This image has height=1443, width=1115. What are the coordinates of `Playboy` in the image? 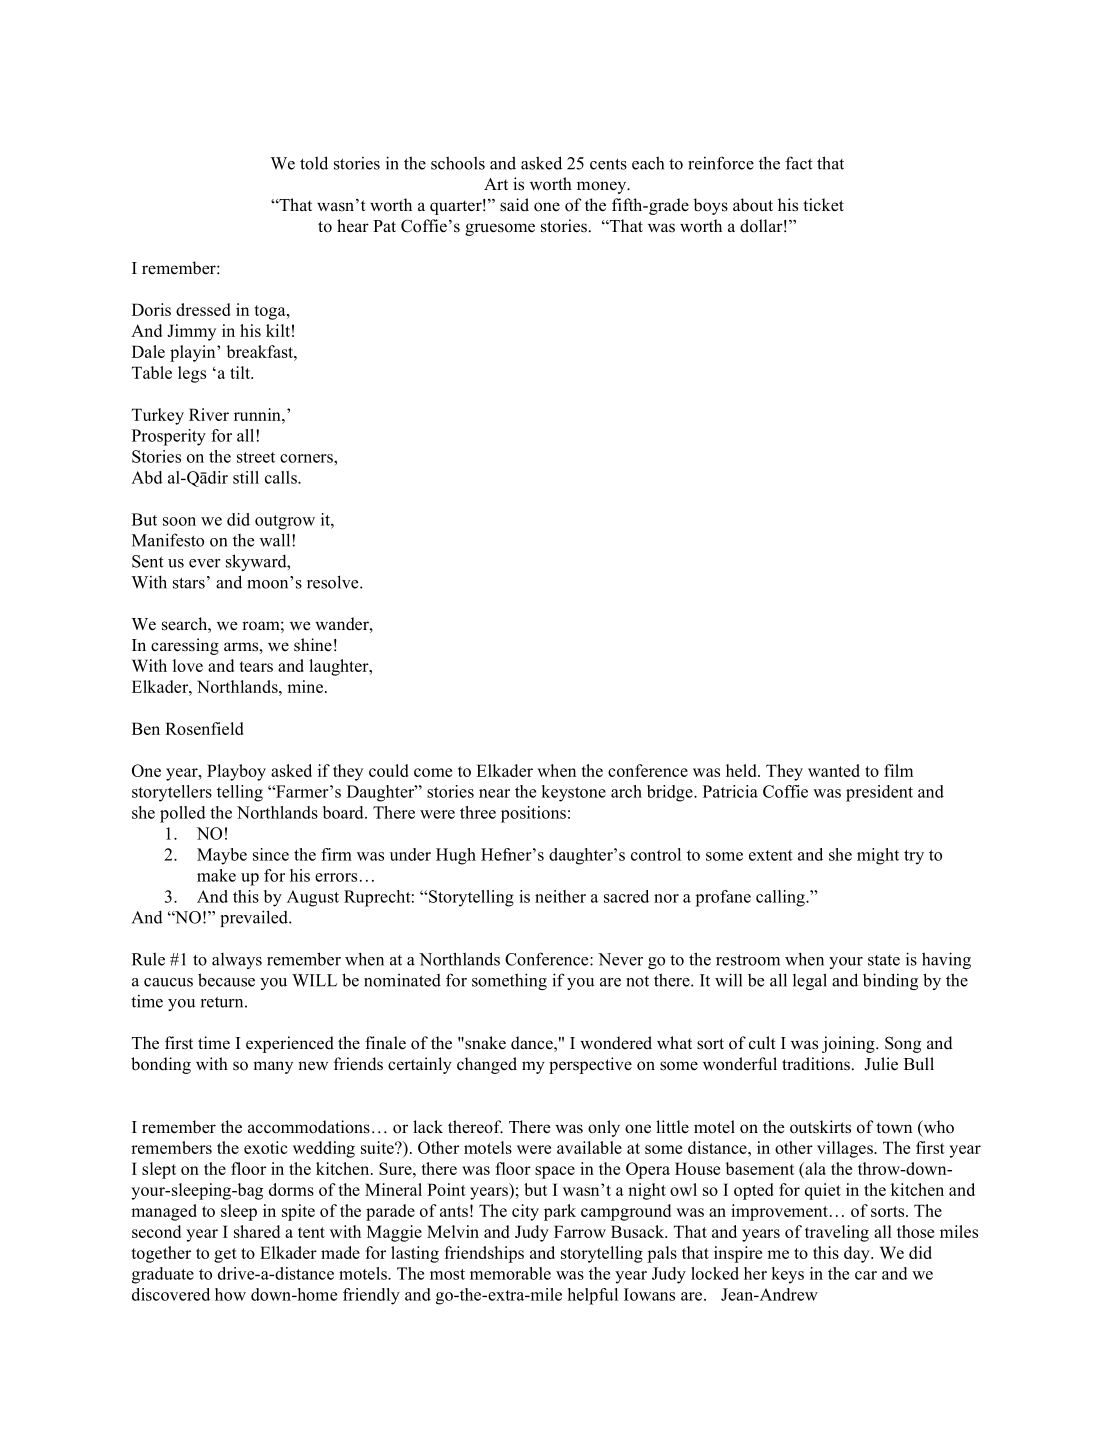 It's located at (236, 772).
